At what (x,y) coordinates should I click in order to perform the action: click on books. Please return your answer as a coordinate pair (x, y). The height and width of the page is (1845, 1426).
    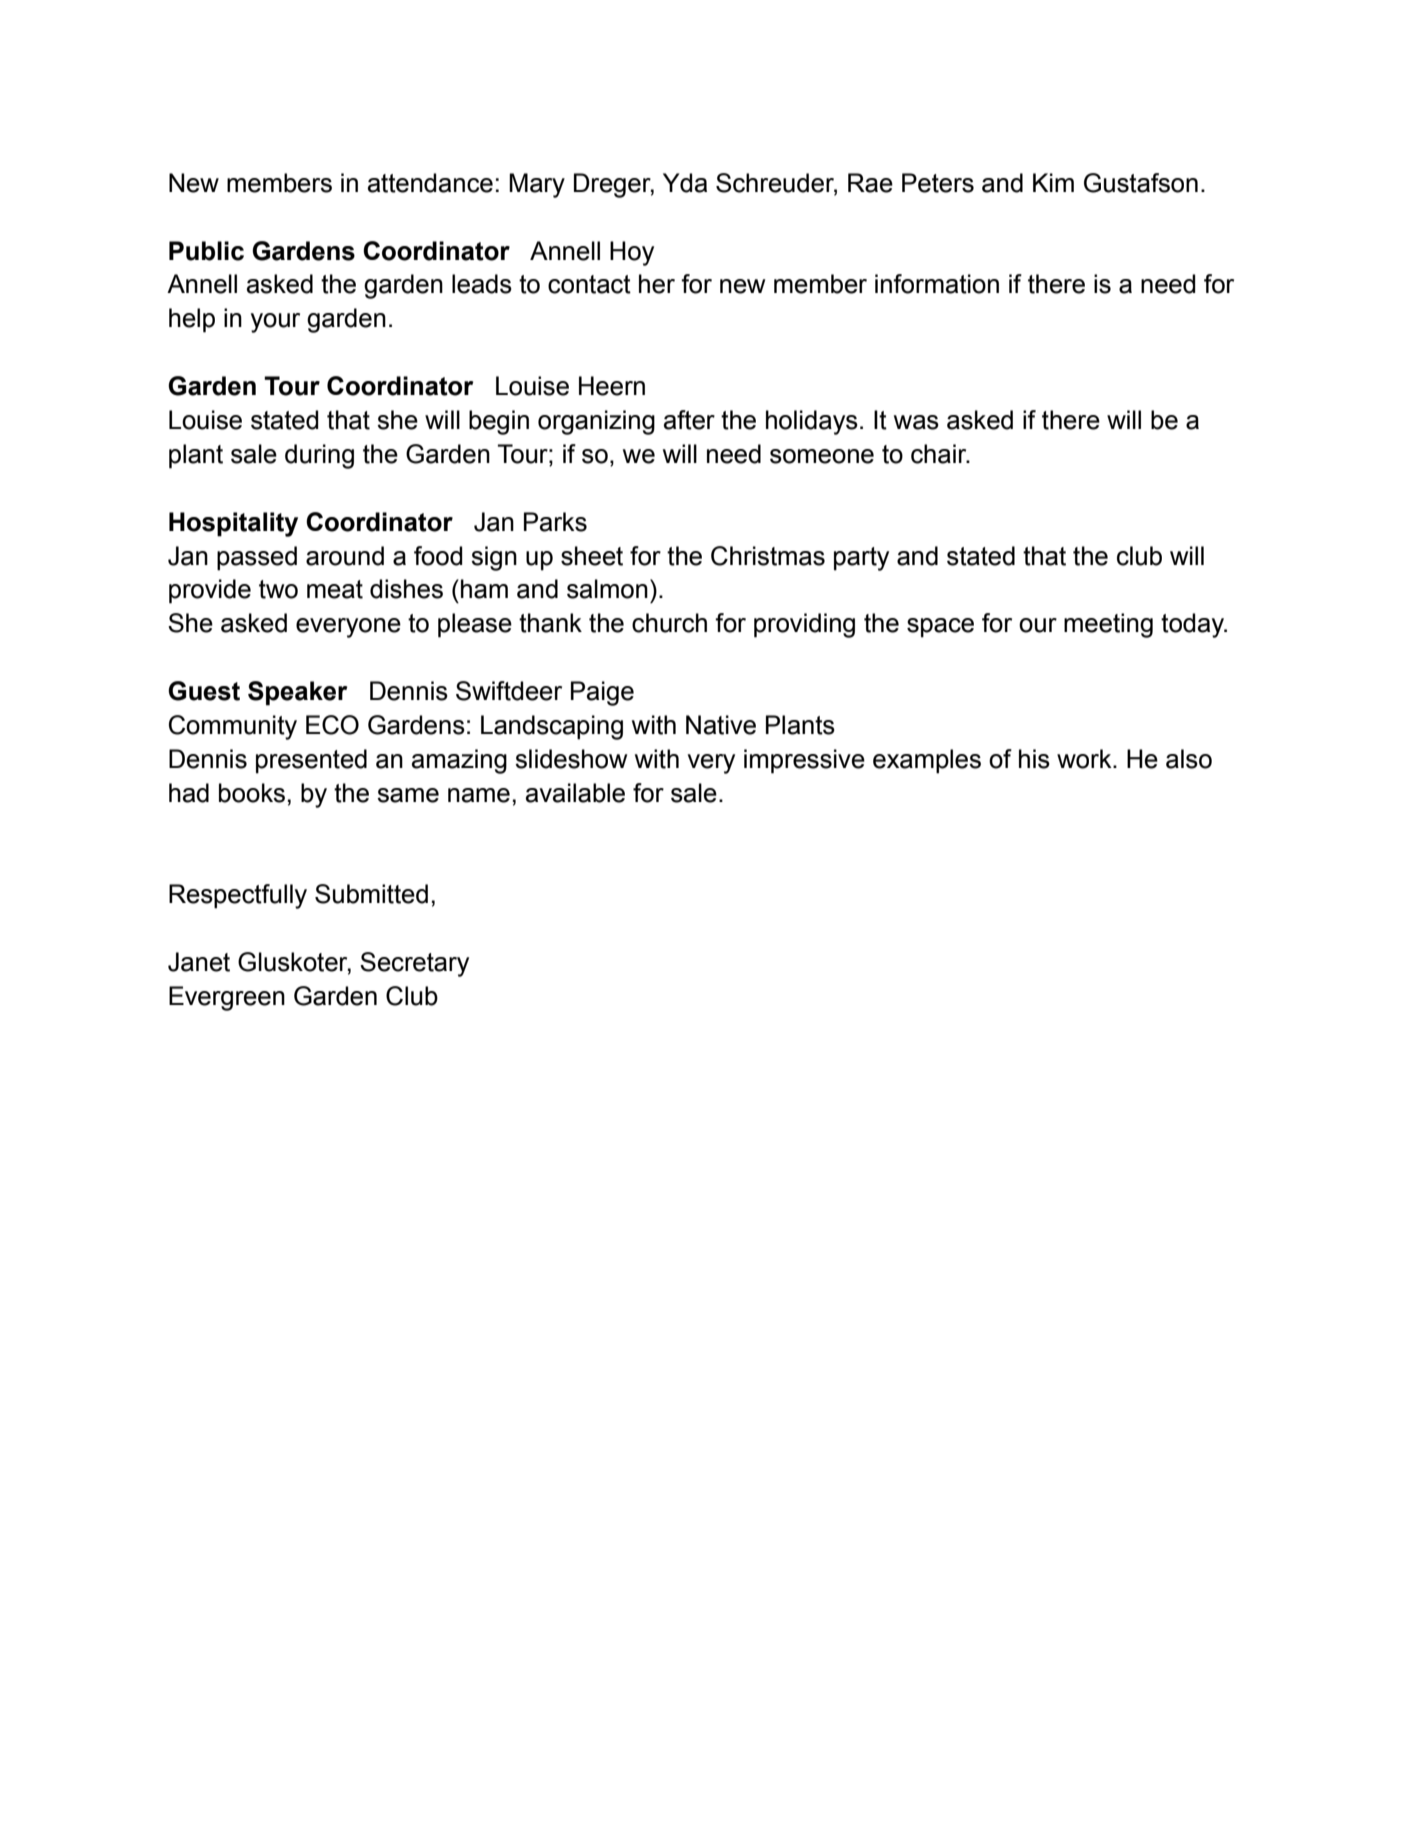
    Looking at the image, I should click on (252, 793).
